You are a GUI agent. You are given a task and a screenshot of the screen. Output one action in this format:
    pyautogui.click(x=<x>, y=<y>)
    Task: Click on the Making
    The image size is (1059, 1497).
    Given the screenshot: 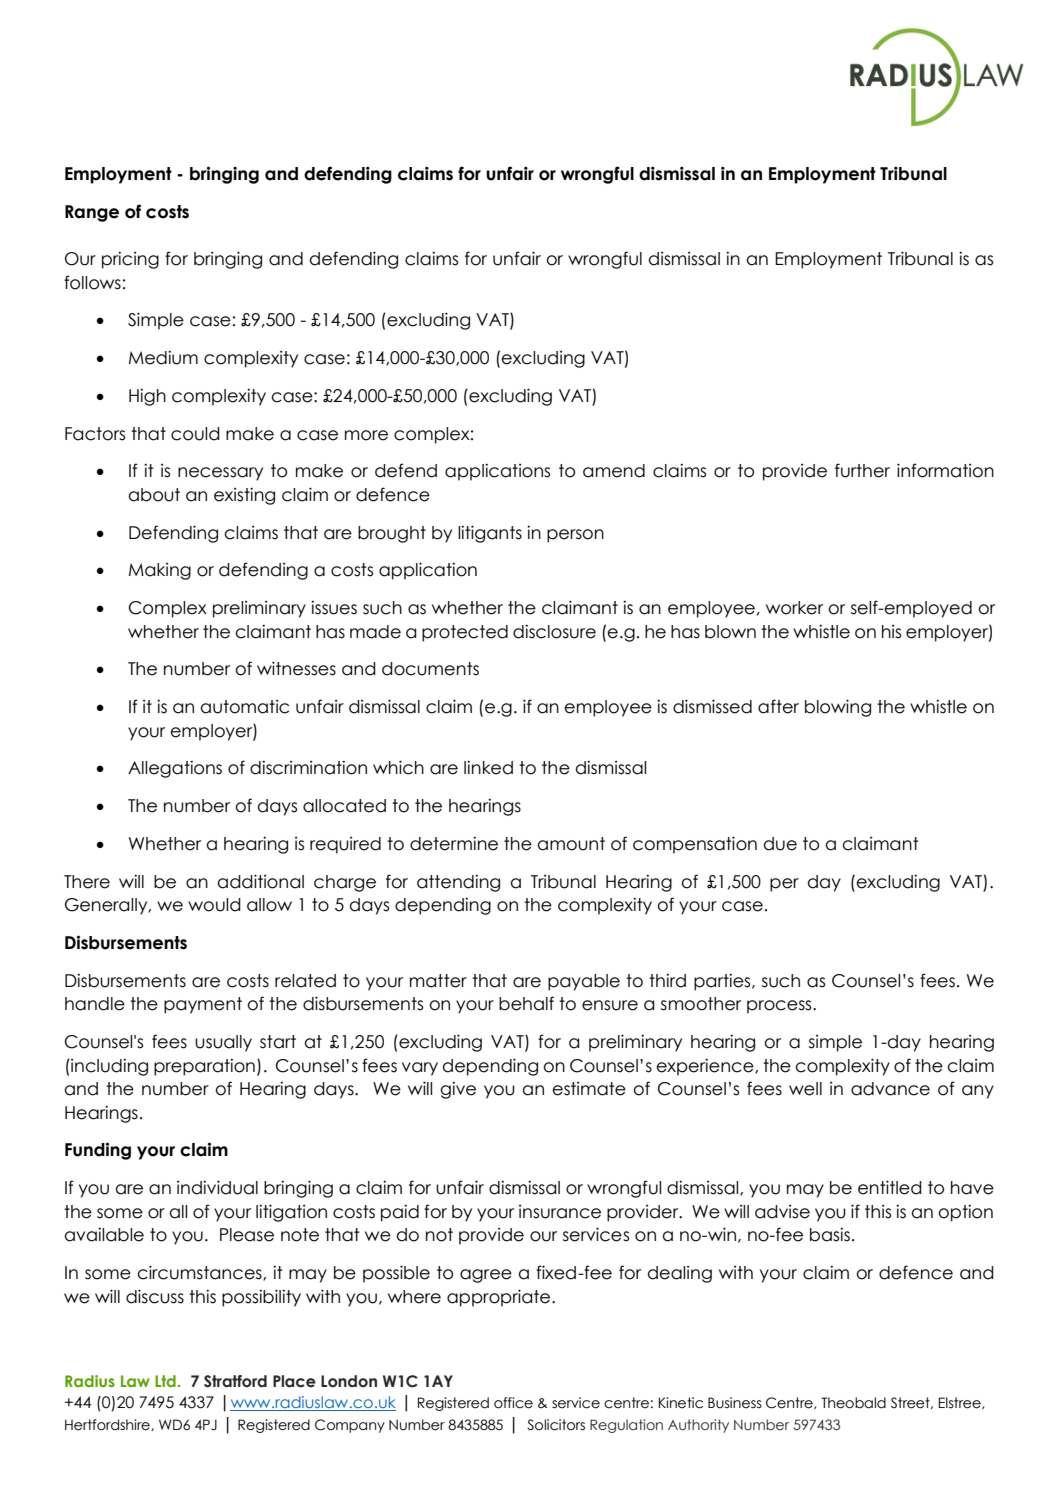 What is the action you would take?
    pyautogui.click(x=160, y=571)
